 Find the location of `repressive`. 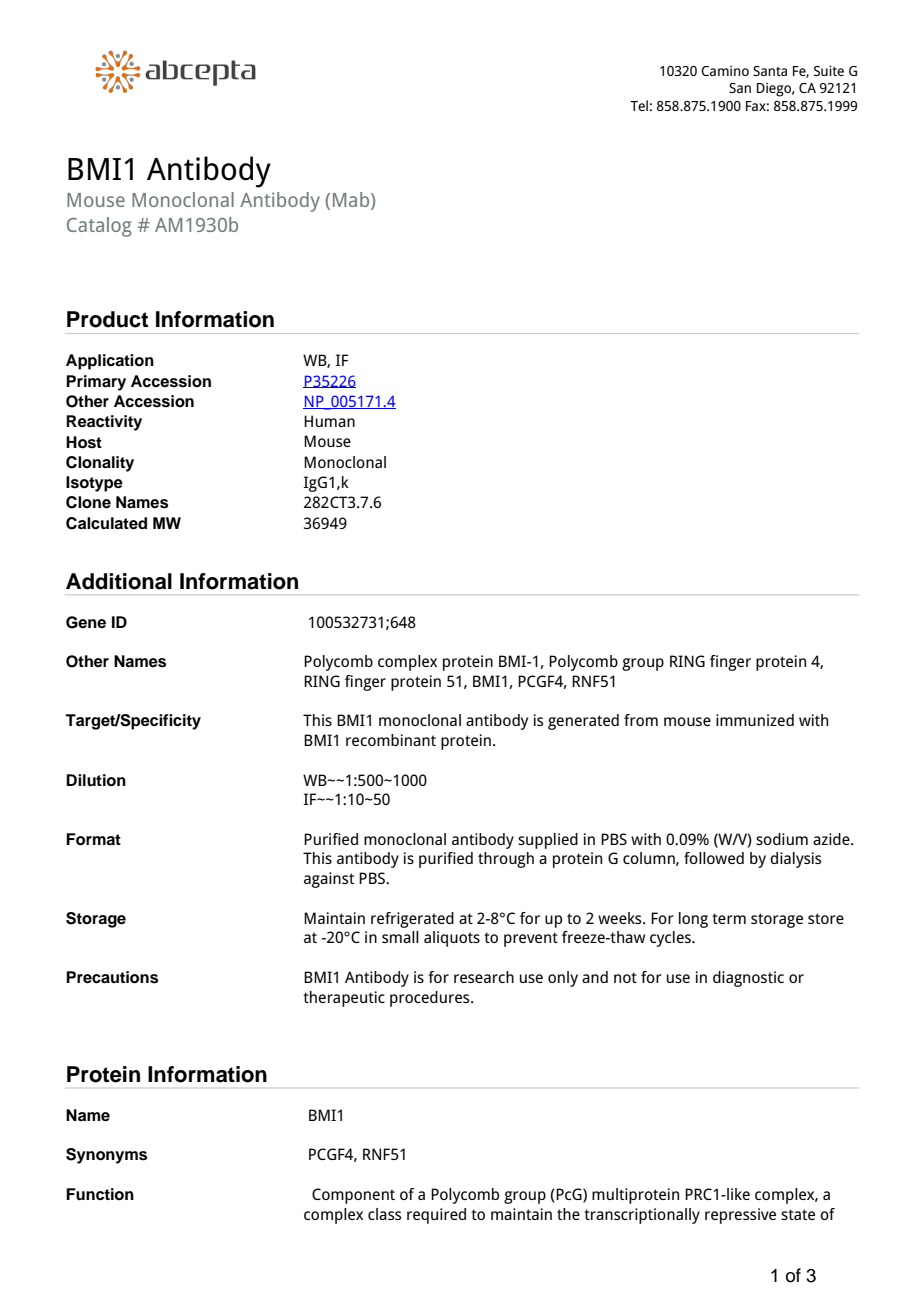

repressive is located at coordinates (740, 1216).
